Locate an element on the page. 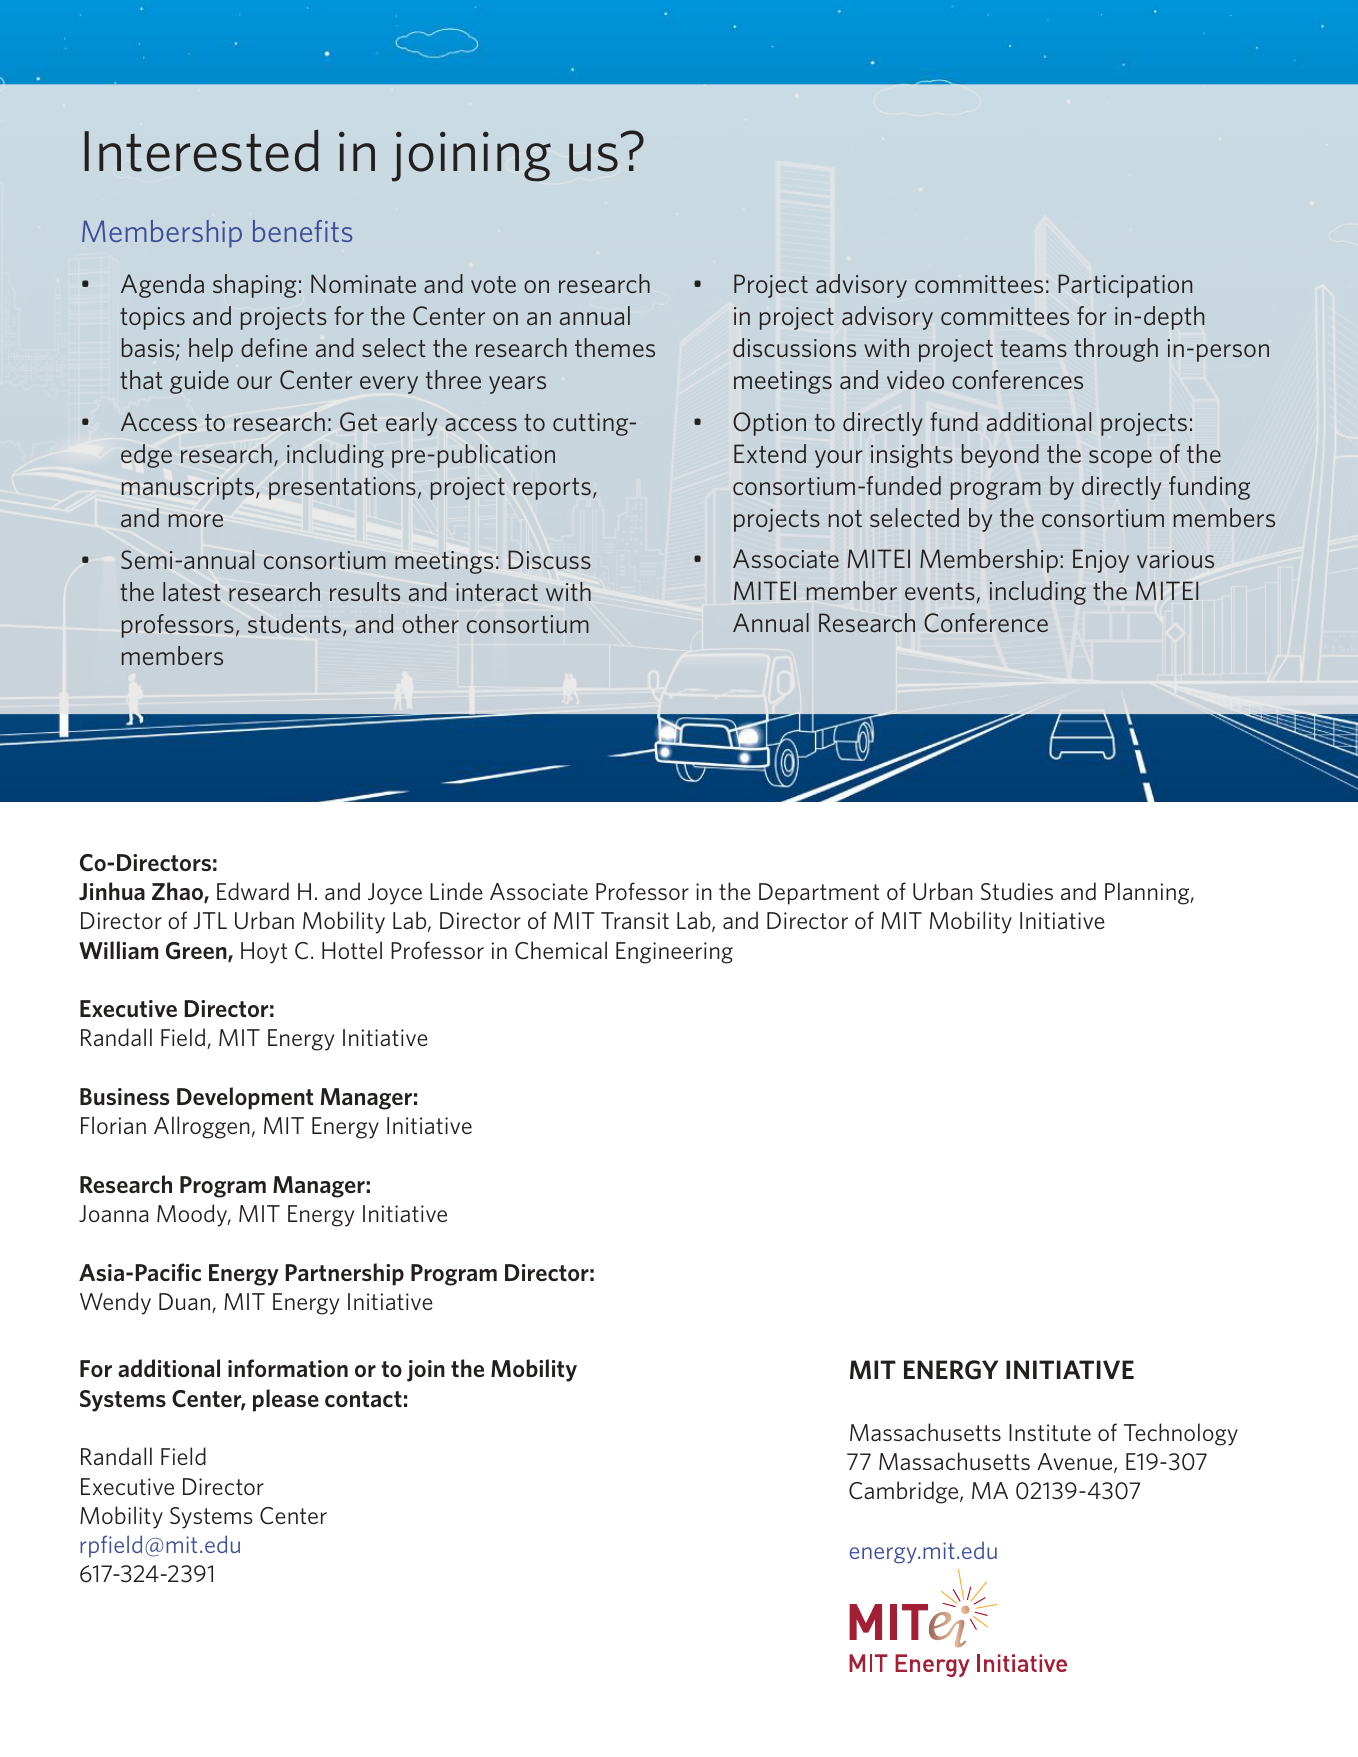 This page has width=1358, height=1757. interact is located at coordinates (497, 592).
